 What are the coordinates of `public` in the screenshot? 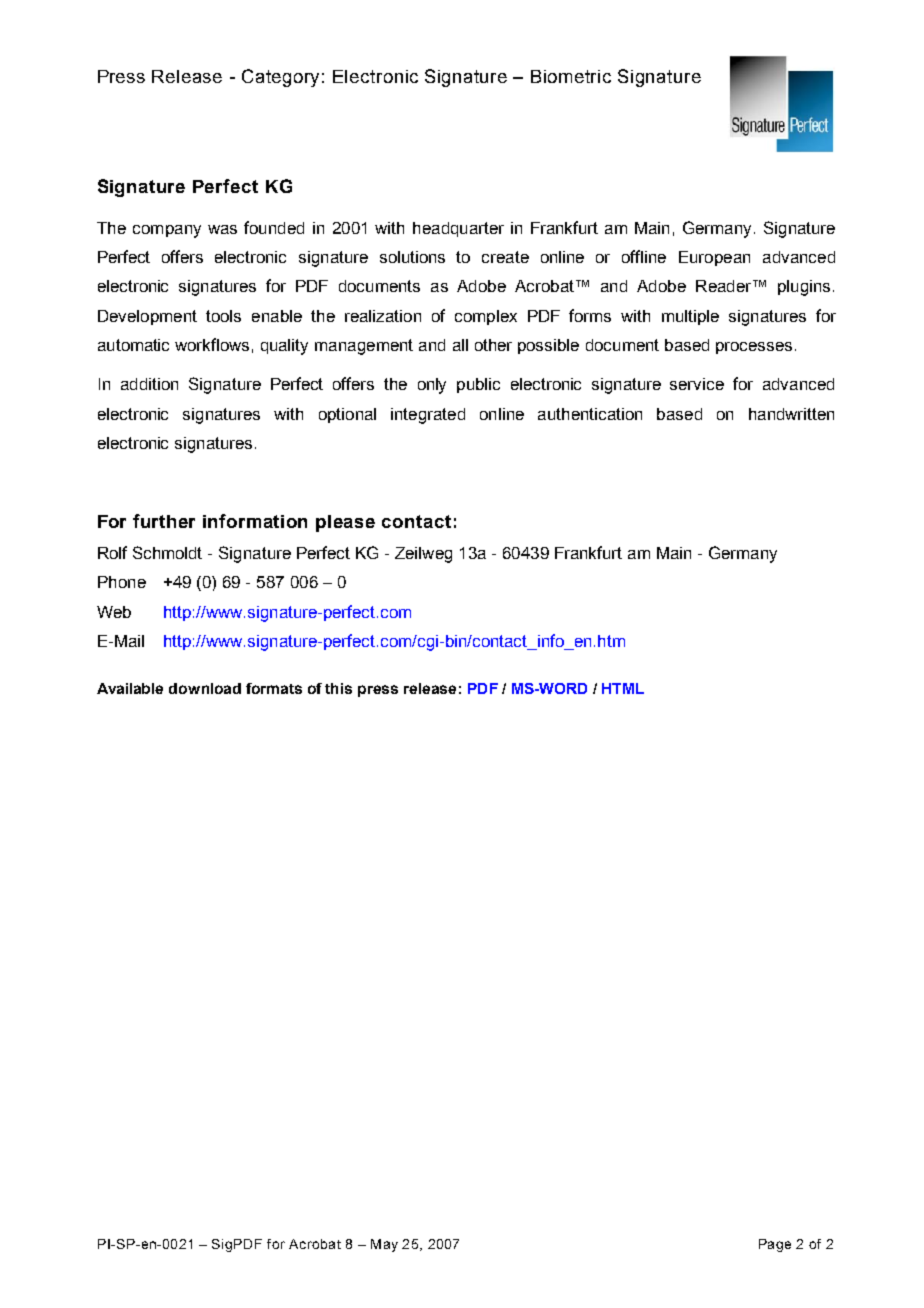 It's located at (478, 385).
